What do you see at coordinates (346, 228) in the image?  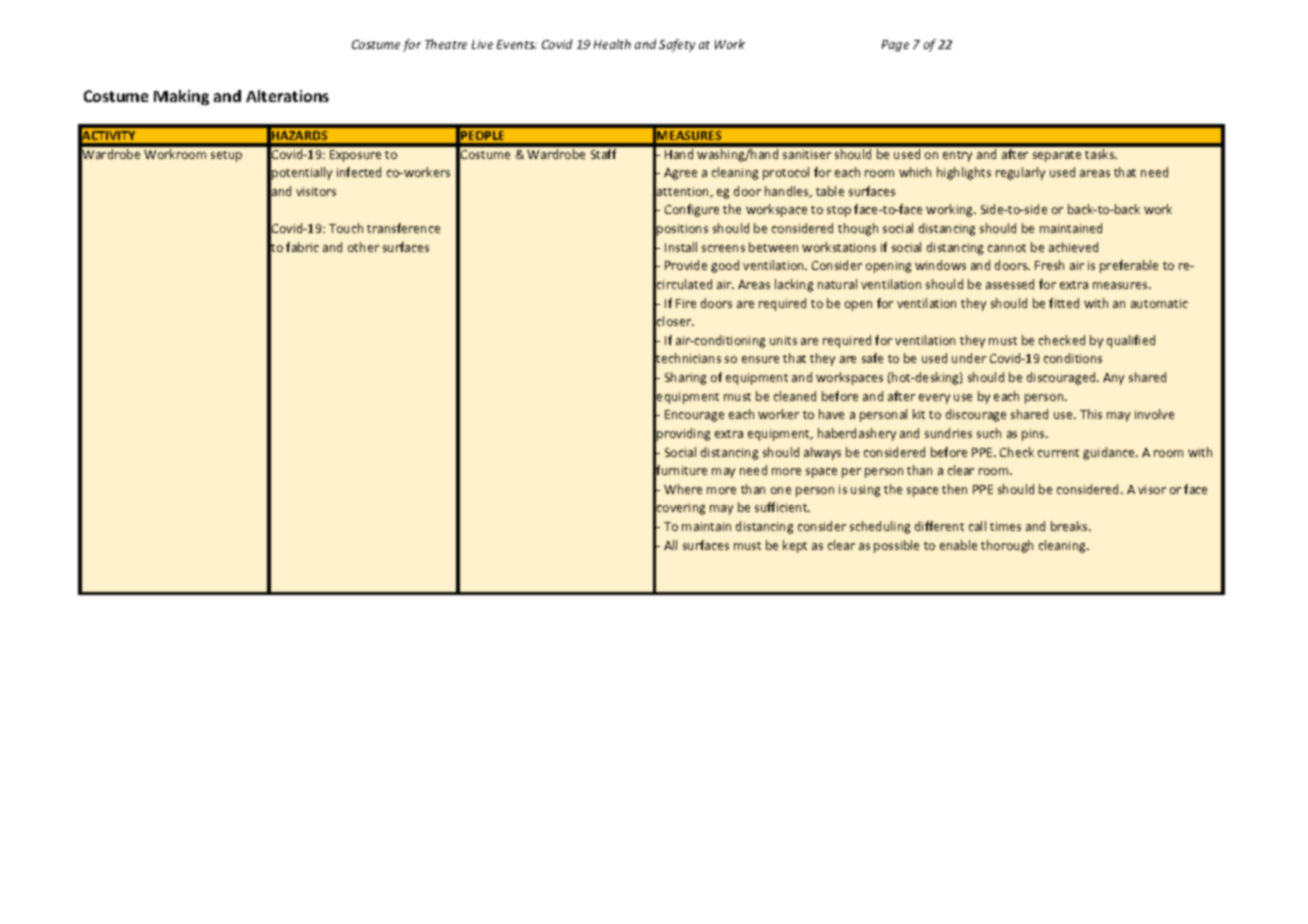 I see `Touch` at bounding box center [346, 228].
